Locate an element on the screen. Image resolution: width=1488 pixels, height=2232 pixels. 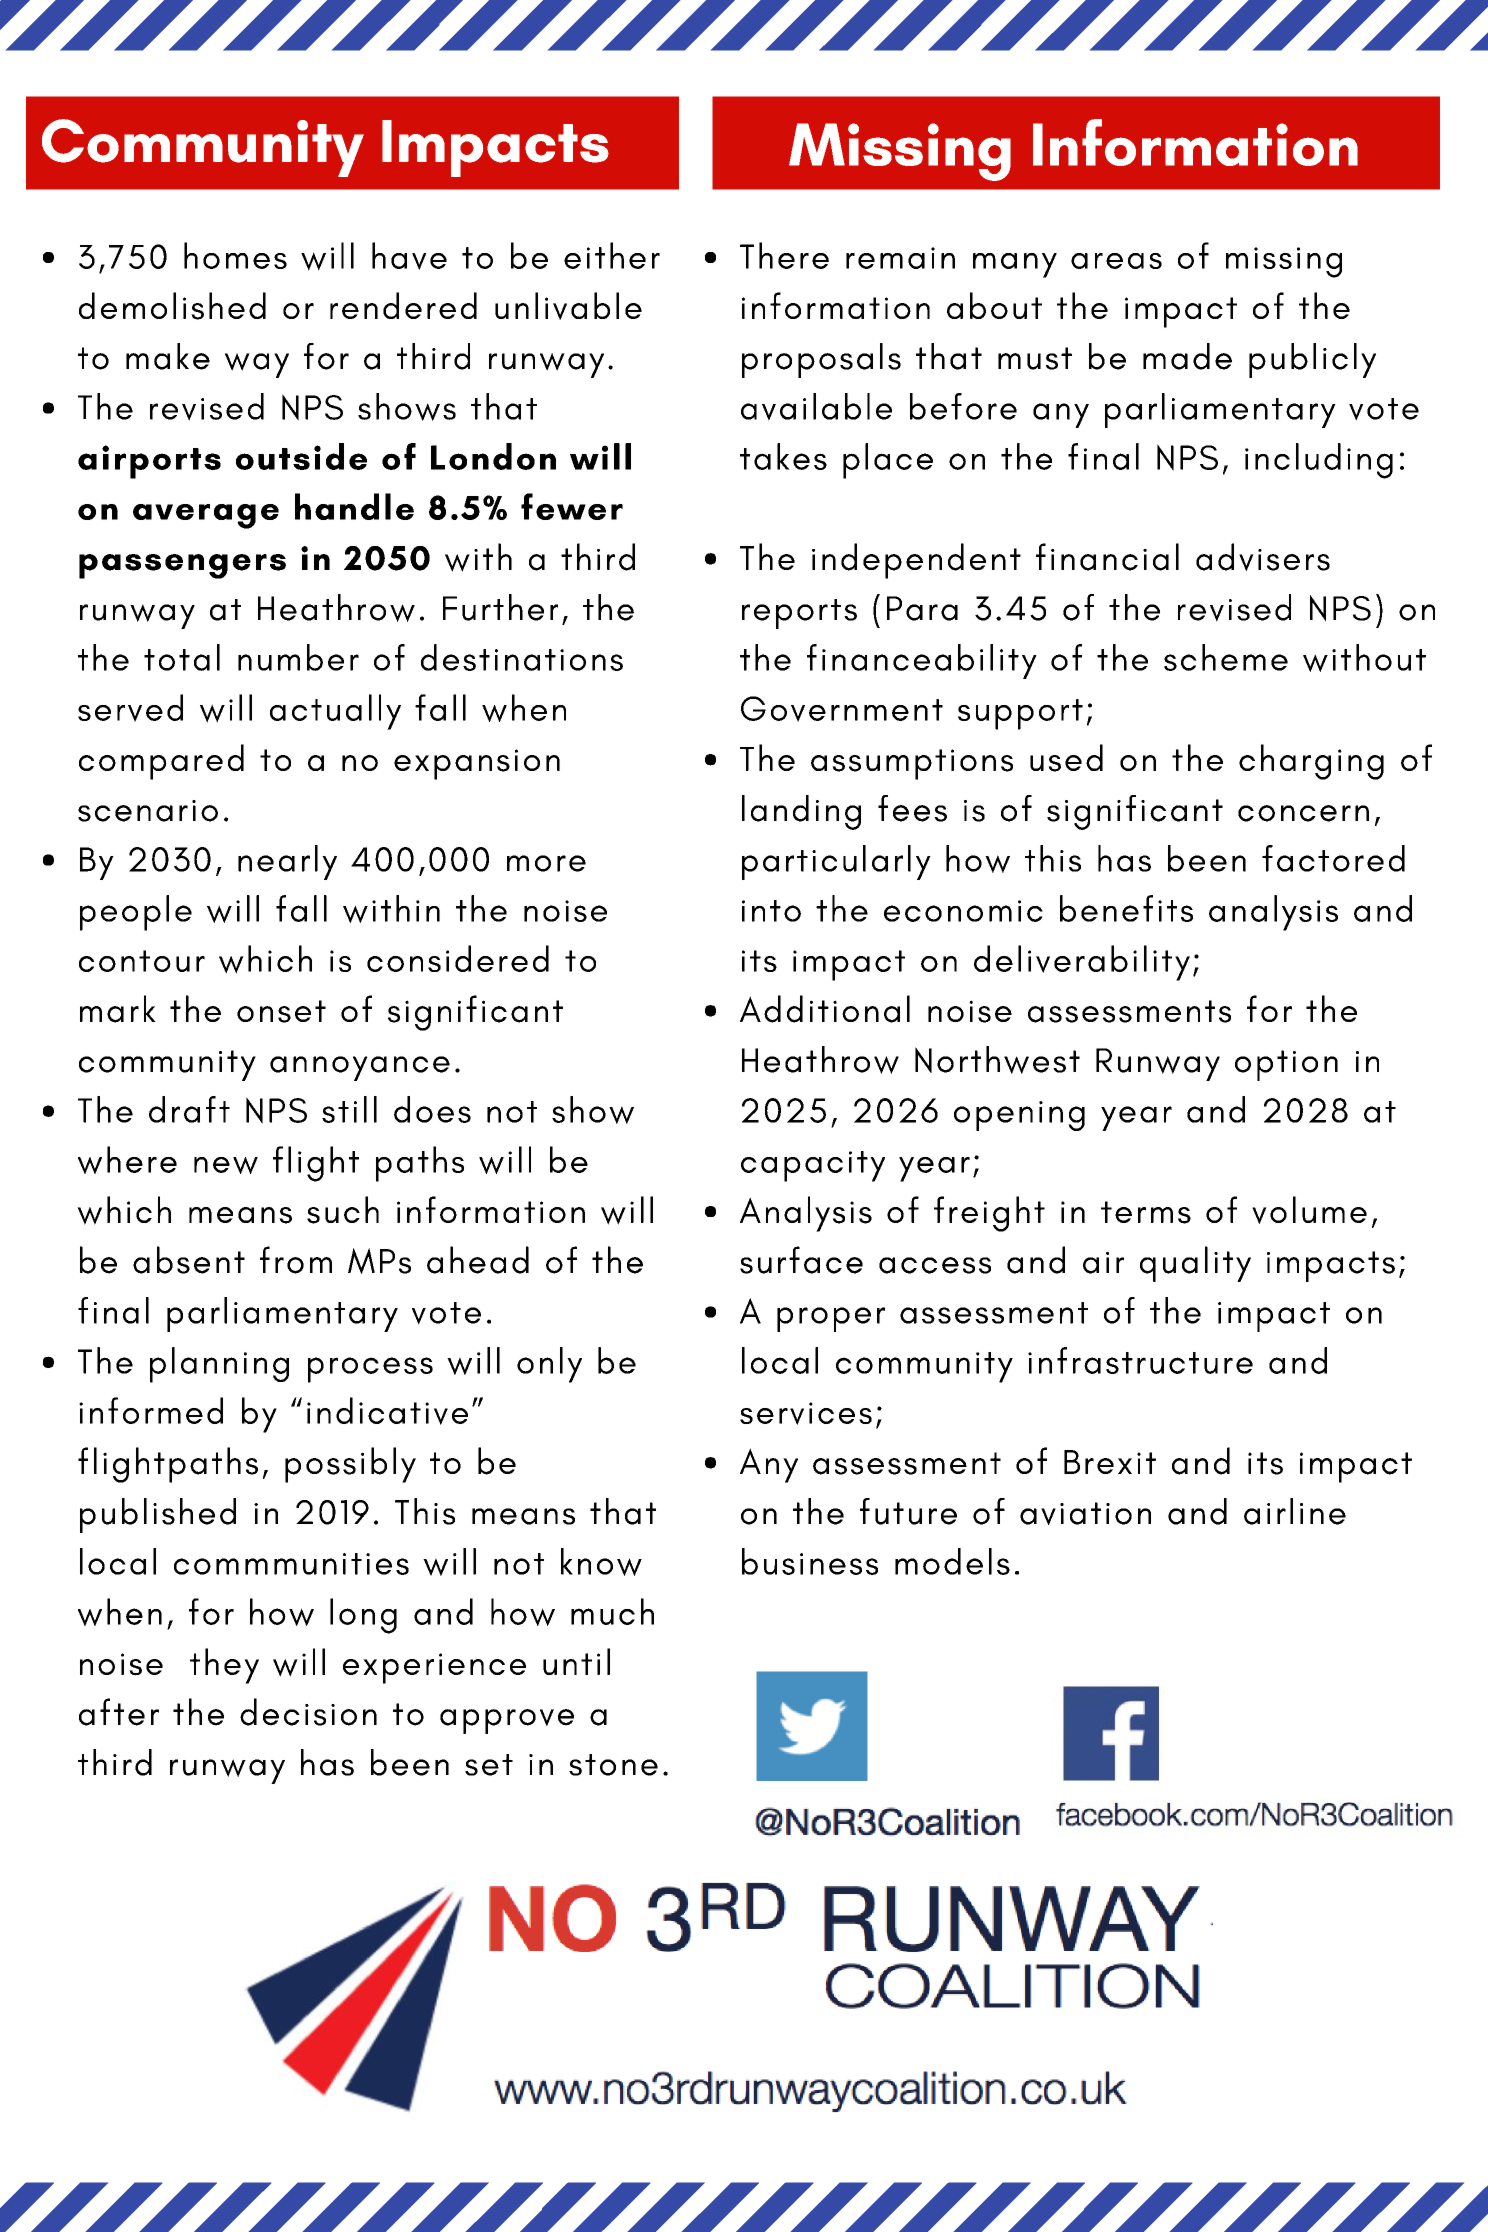
reports is located at coordinates (799, 614).
